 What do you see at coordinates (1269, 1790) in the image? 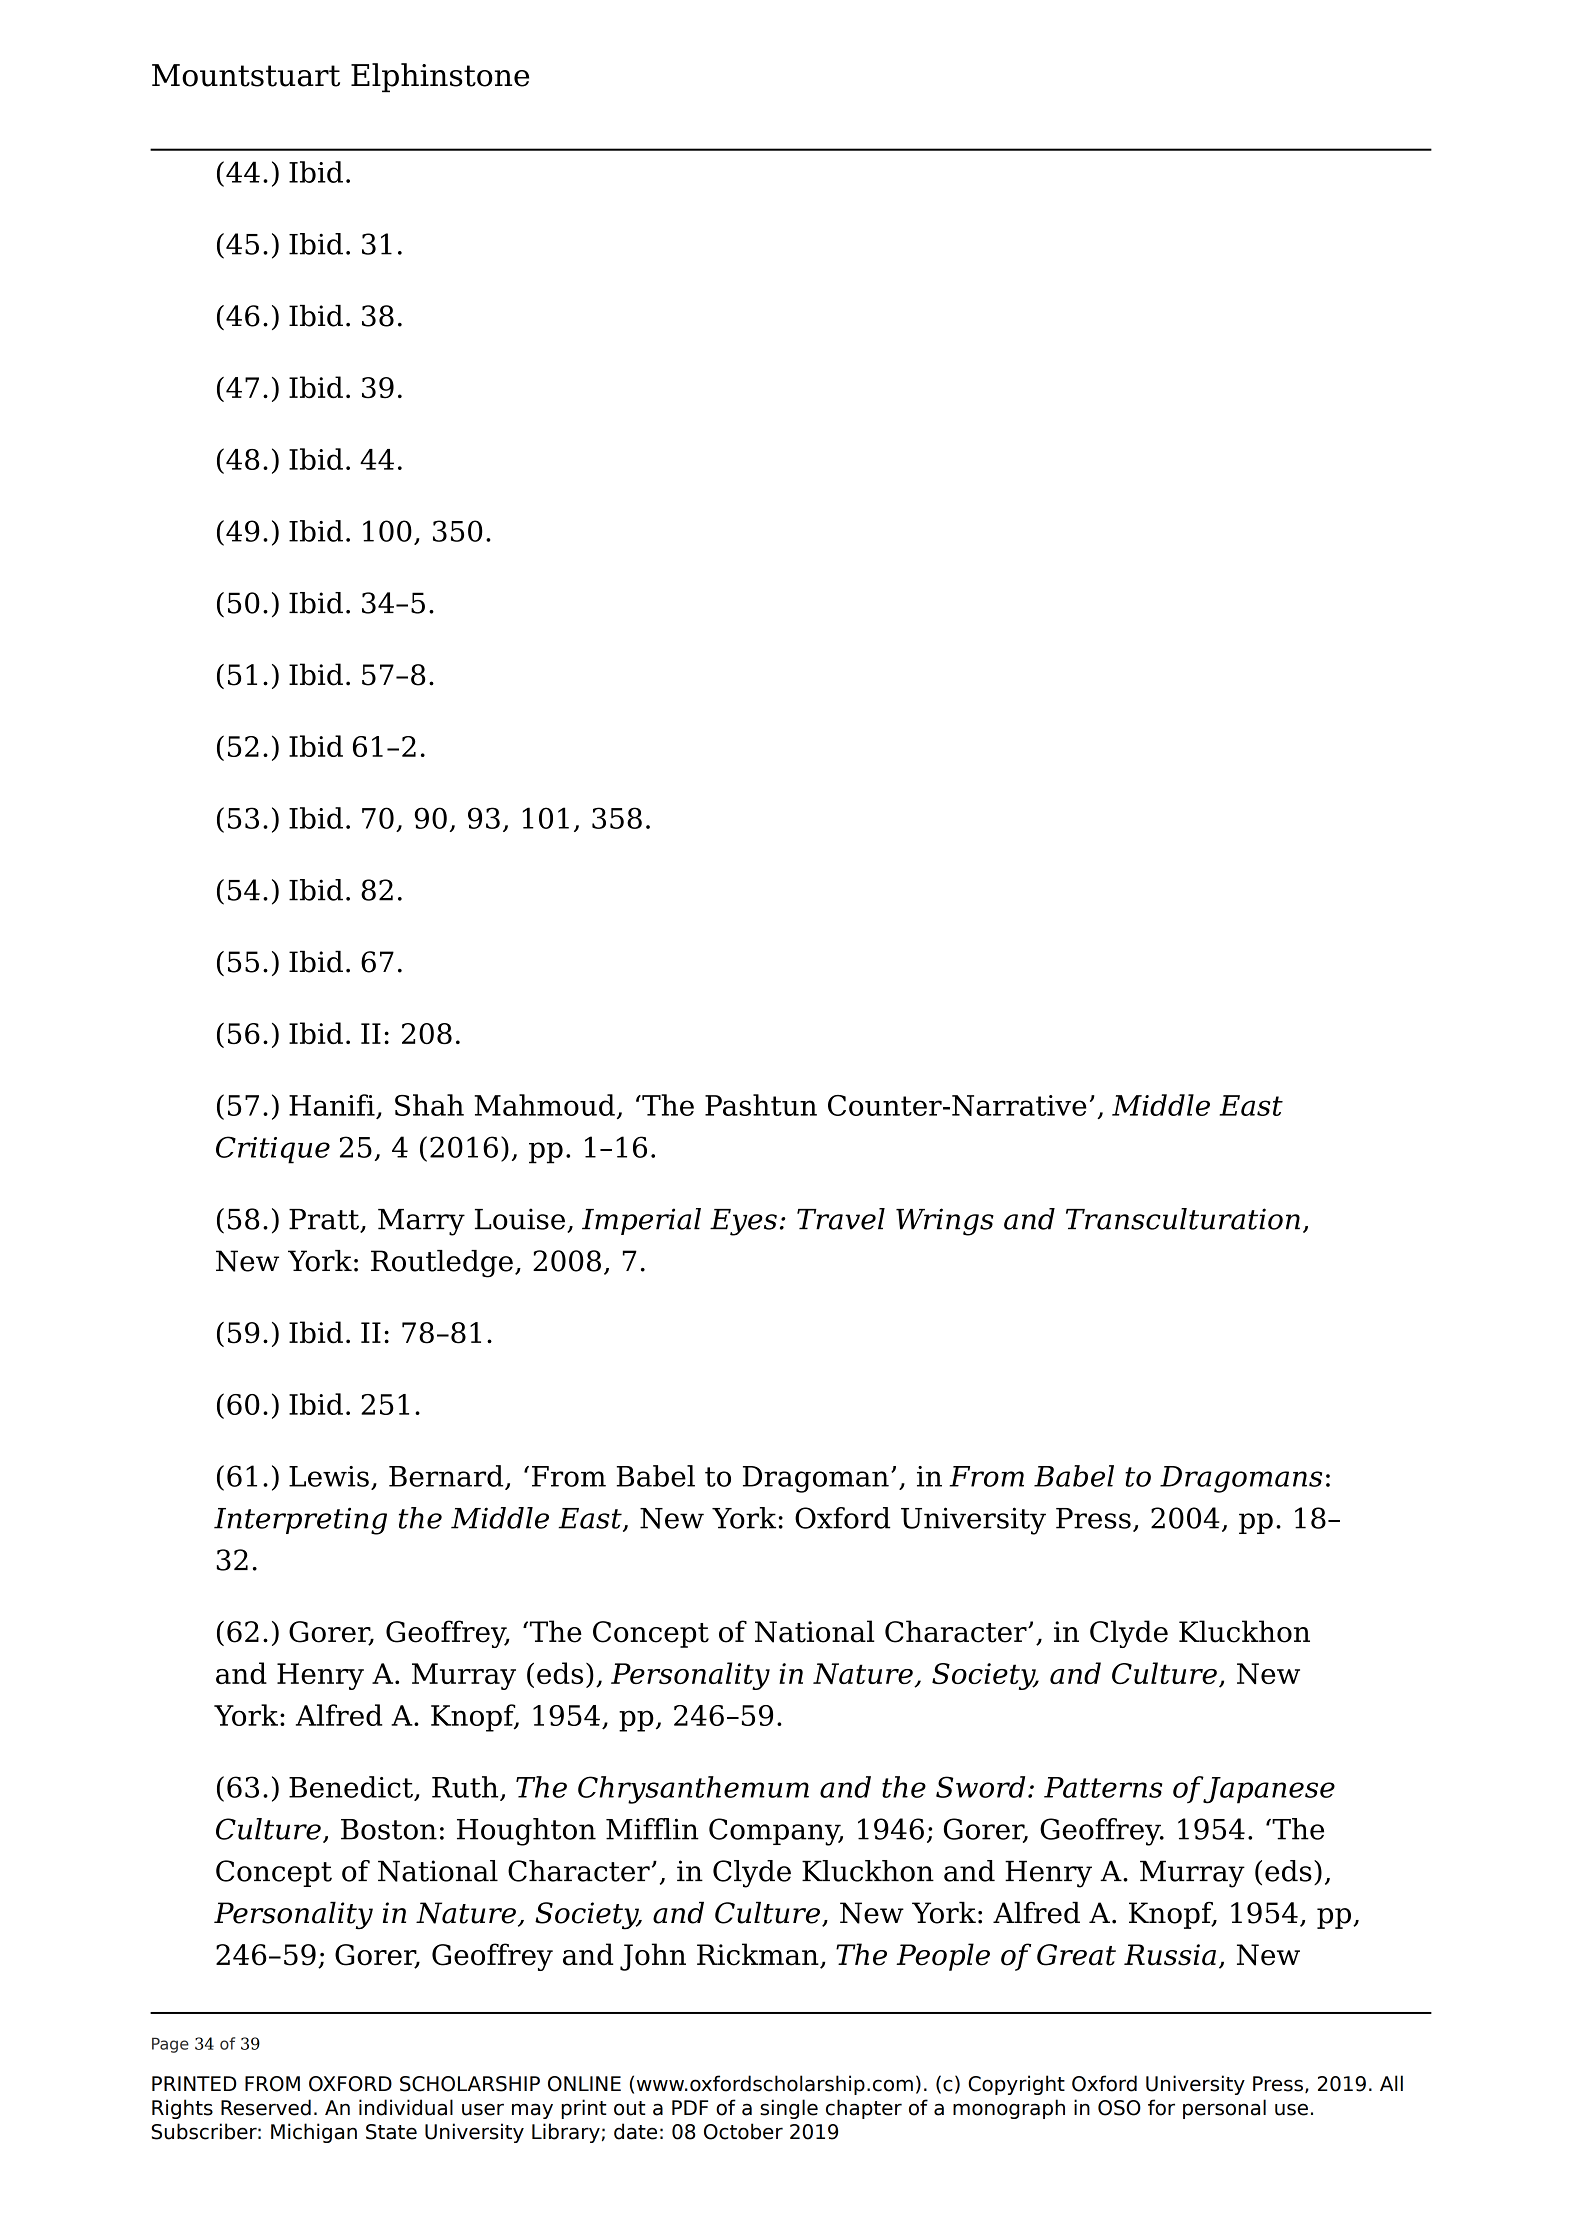
I see `Japanese` at bounding box center [1269, 1790].
